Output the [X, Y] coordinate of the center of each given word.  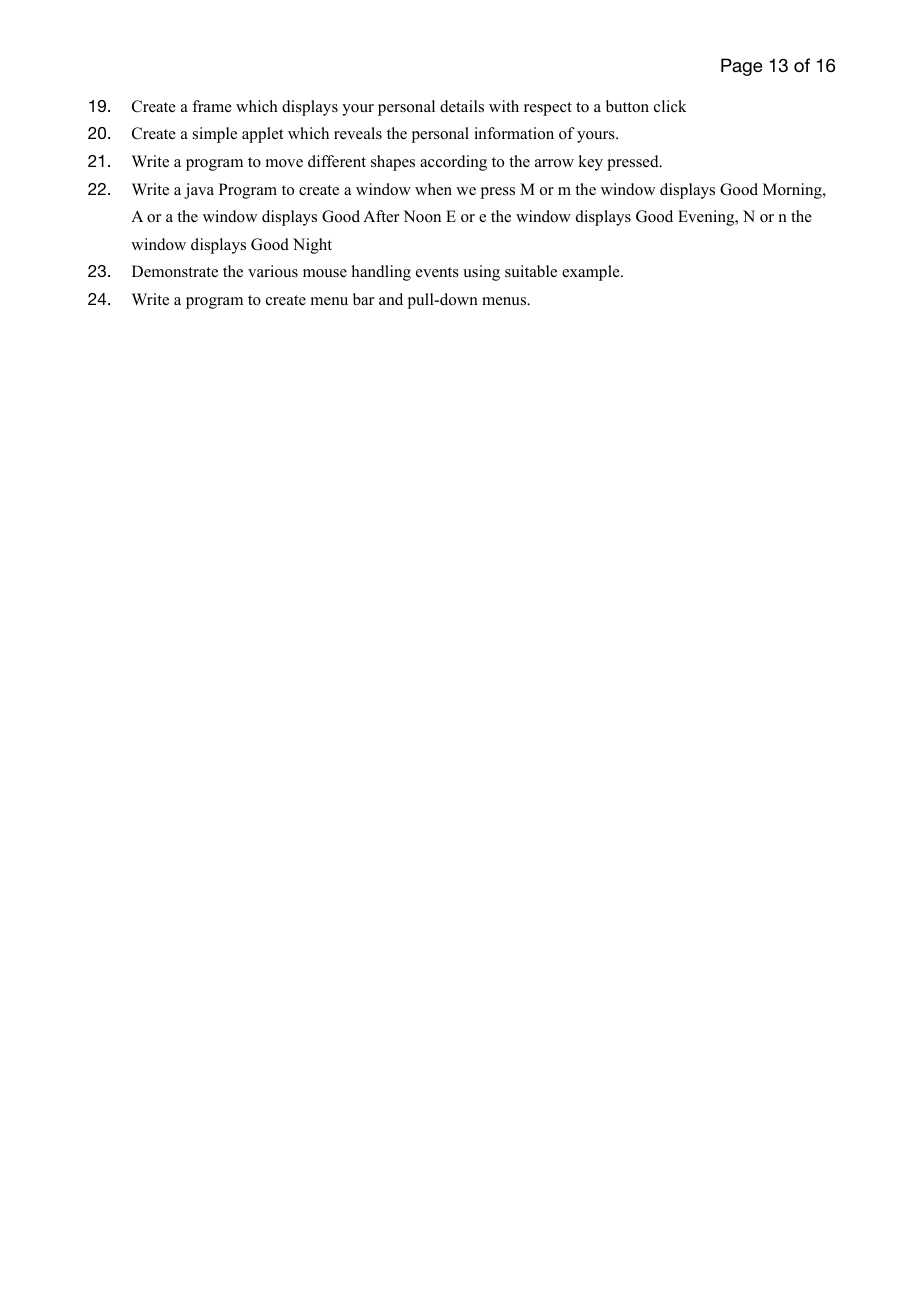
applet [262, 135]
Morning [793, 191]
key [590, 163]
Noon [422, 216]
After [381, 216]
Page [742, 67]
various [273, 271]
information [514, 133]
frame [212, 106]
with [504, 106]
